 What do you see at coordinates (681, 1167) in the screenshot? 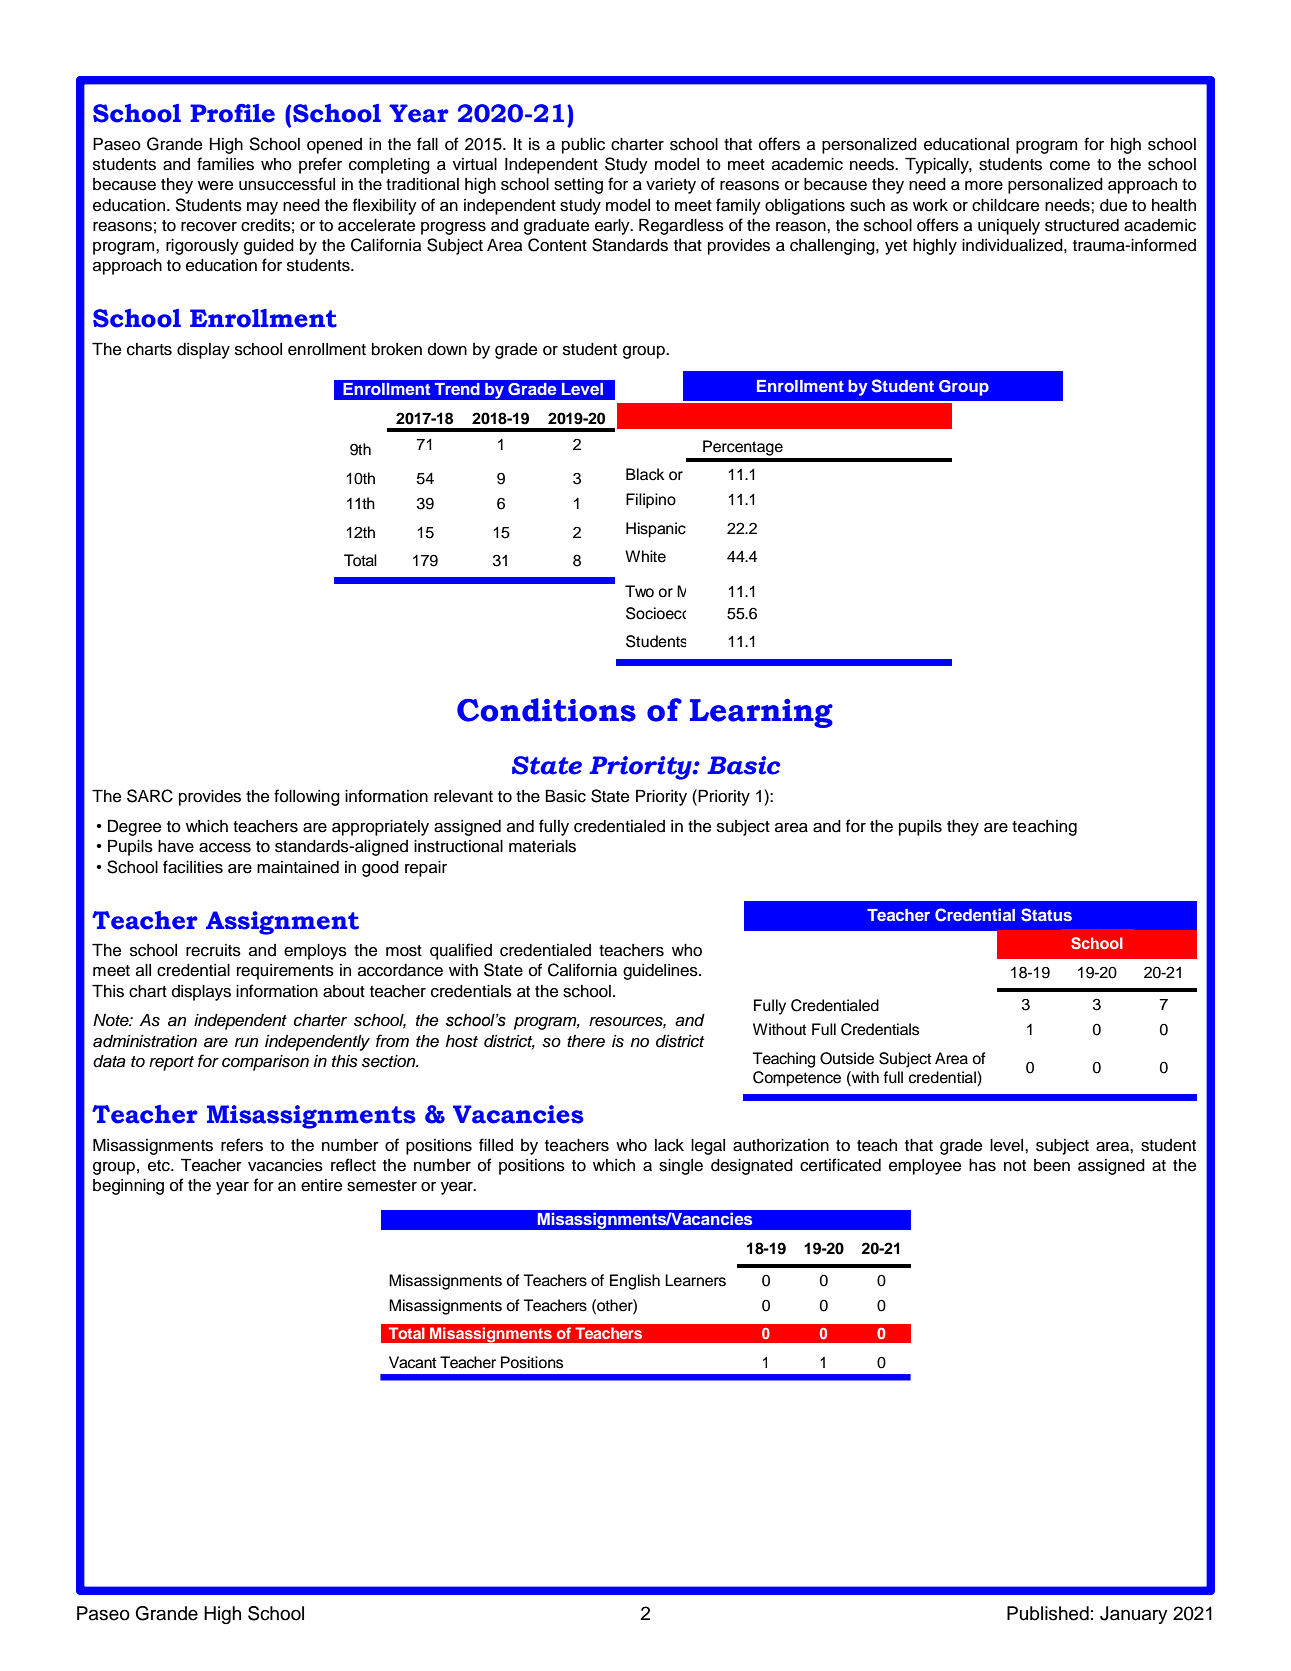
I see `single` at bounding box center [681, 1167].
